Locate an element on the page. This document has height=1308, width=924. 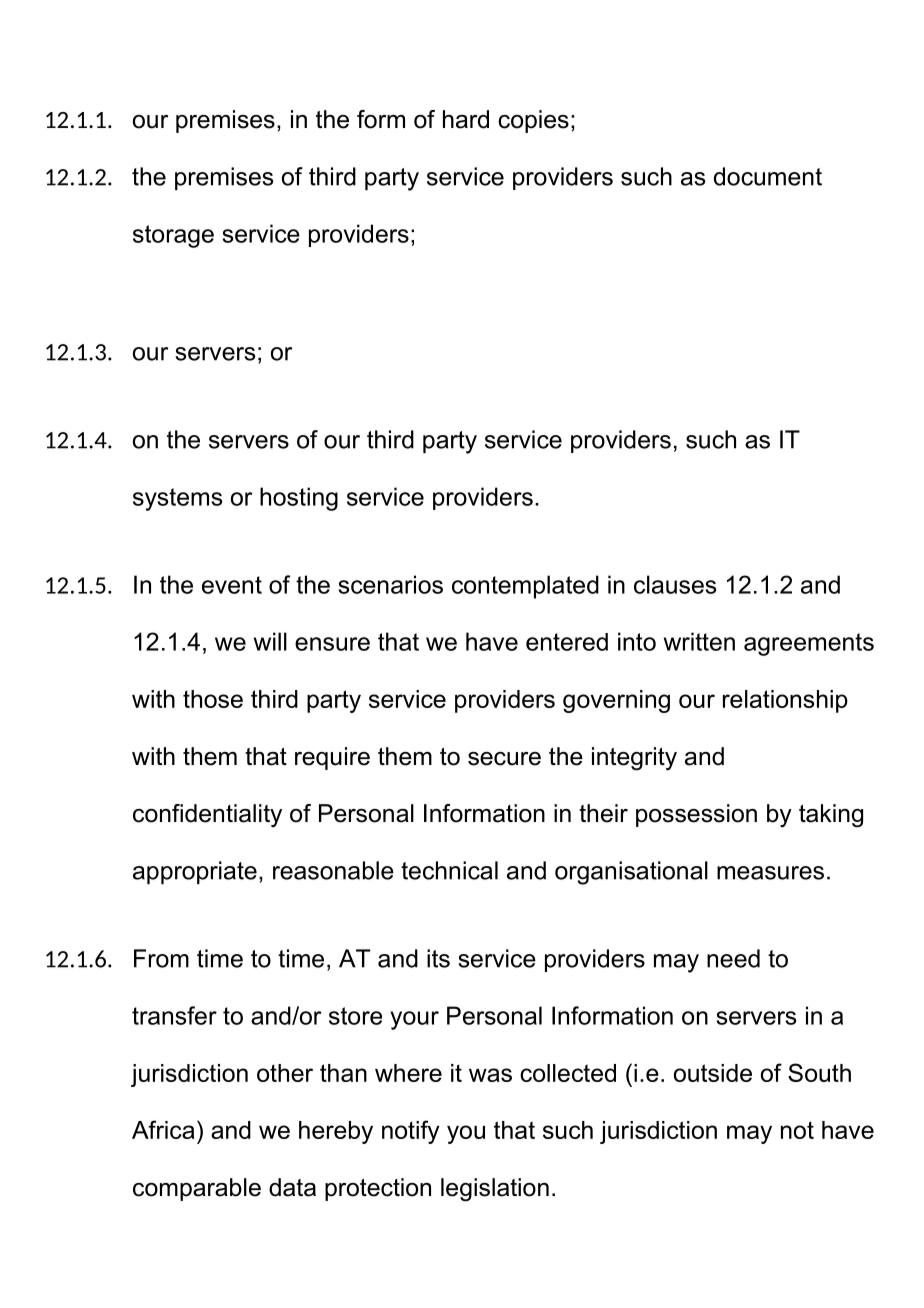
entered is located at coordinates (567, 642).
